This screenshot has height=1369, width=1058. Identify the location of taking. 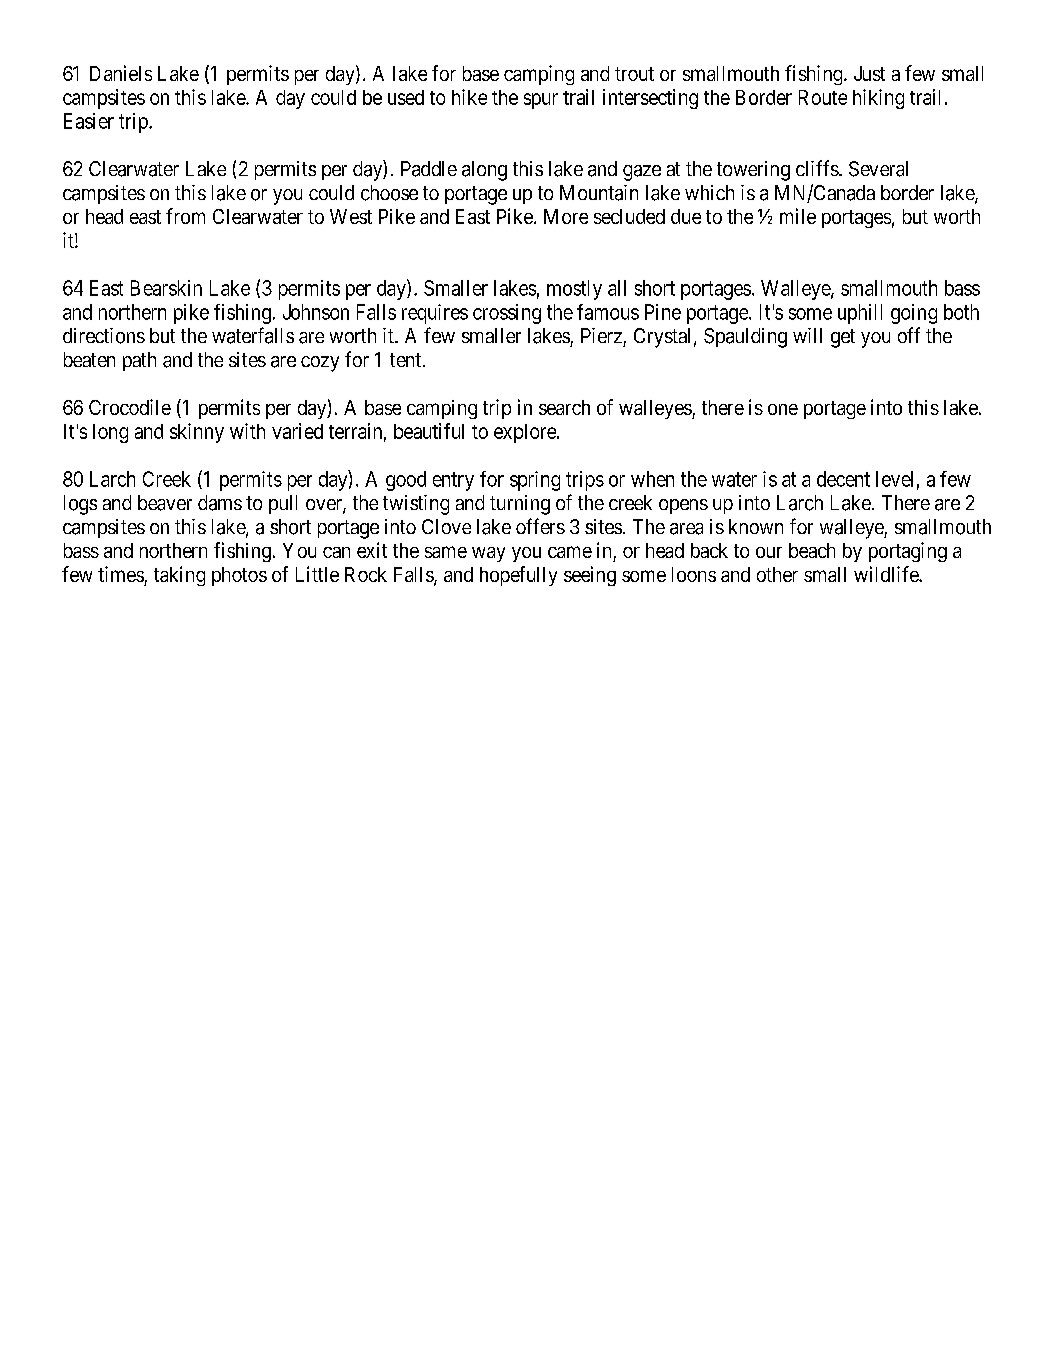
(179, 576).
